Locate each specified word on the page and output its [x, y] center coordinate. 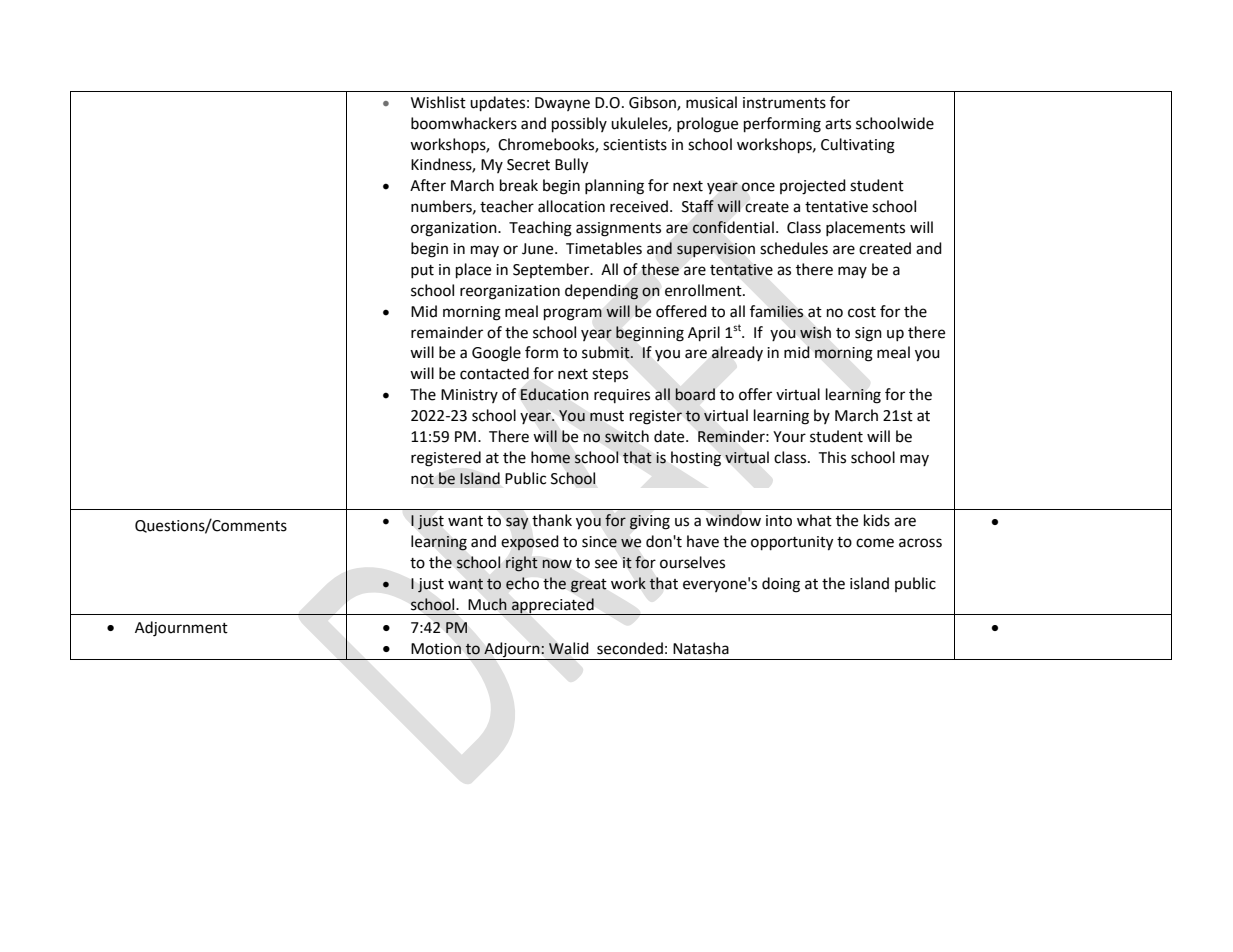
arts [838, 124]
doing [781, 585]
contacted [494, 373]
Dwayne [562, 104]
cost [862, 312]
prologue [707, 125]
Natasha [701, 648]
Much [488, 604]
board [695, 394]
